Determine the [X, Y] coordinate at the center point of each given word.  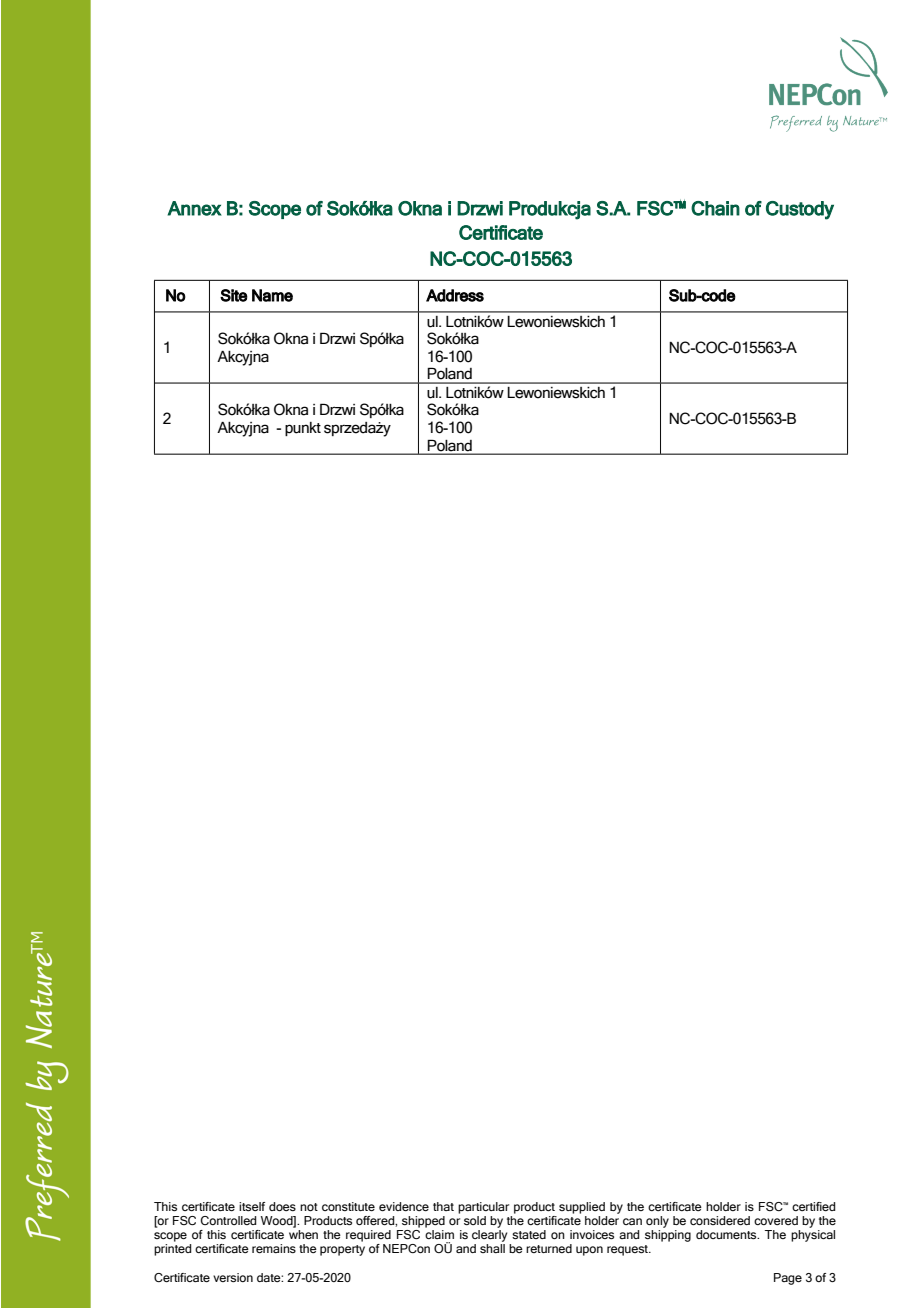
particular [483, 1208]
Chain [715, 208]
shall [492, 1248]
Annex [195, 208]
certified [813, 1206]
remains [274, 1248]
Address [455, 295]
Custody [800, 210]
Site [234, 295]
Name [272, 295]
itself [252, 1206]
